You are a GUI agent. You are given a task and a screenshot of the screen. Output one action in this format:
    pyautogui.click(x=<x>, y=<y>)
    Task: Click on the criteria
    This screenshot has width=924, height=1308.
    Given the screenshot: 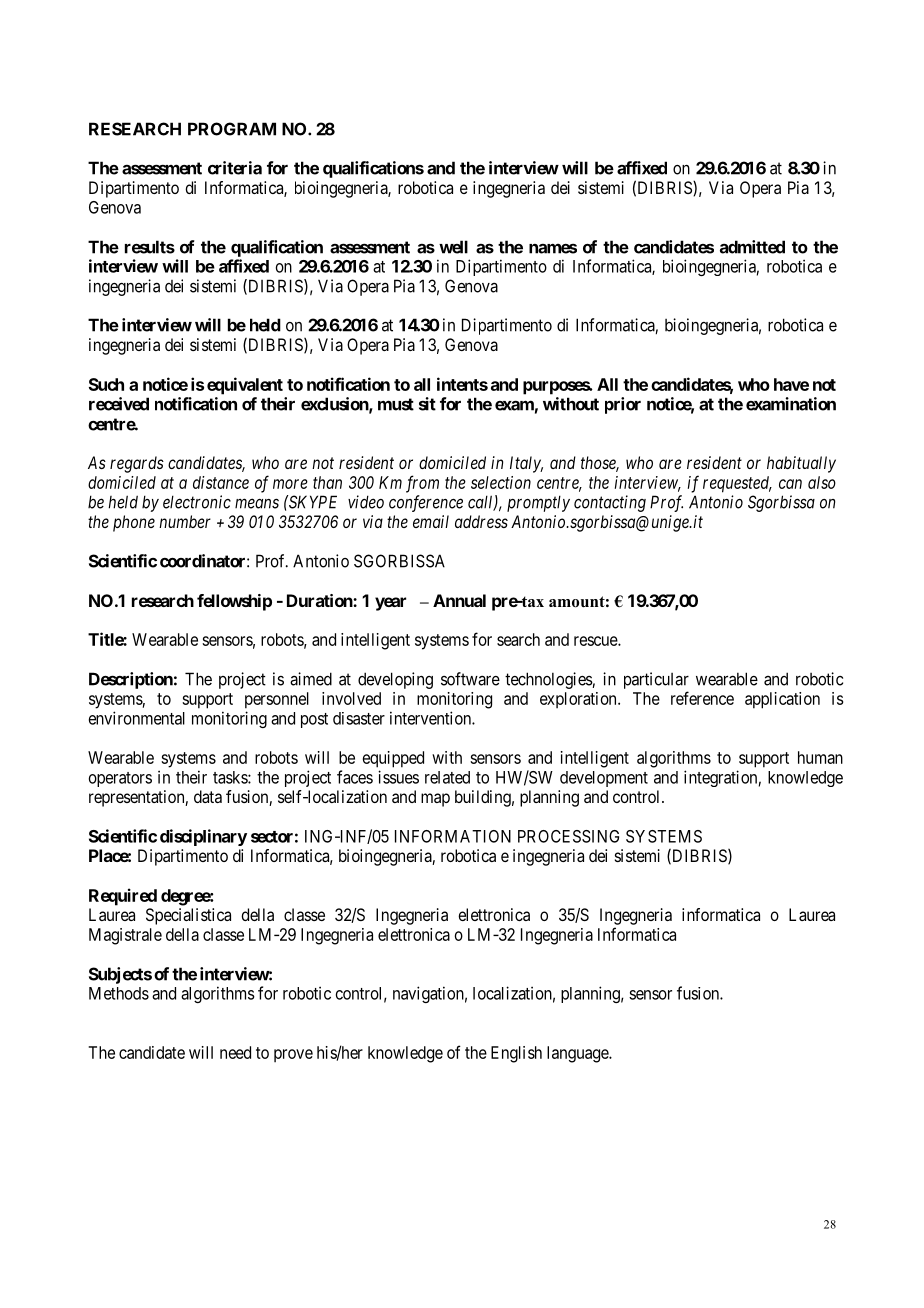 What is the action you would take?
    pyautogui.click(x=235, y=168)
